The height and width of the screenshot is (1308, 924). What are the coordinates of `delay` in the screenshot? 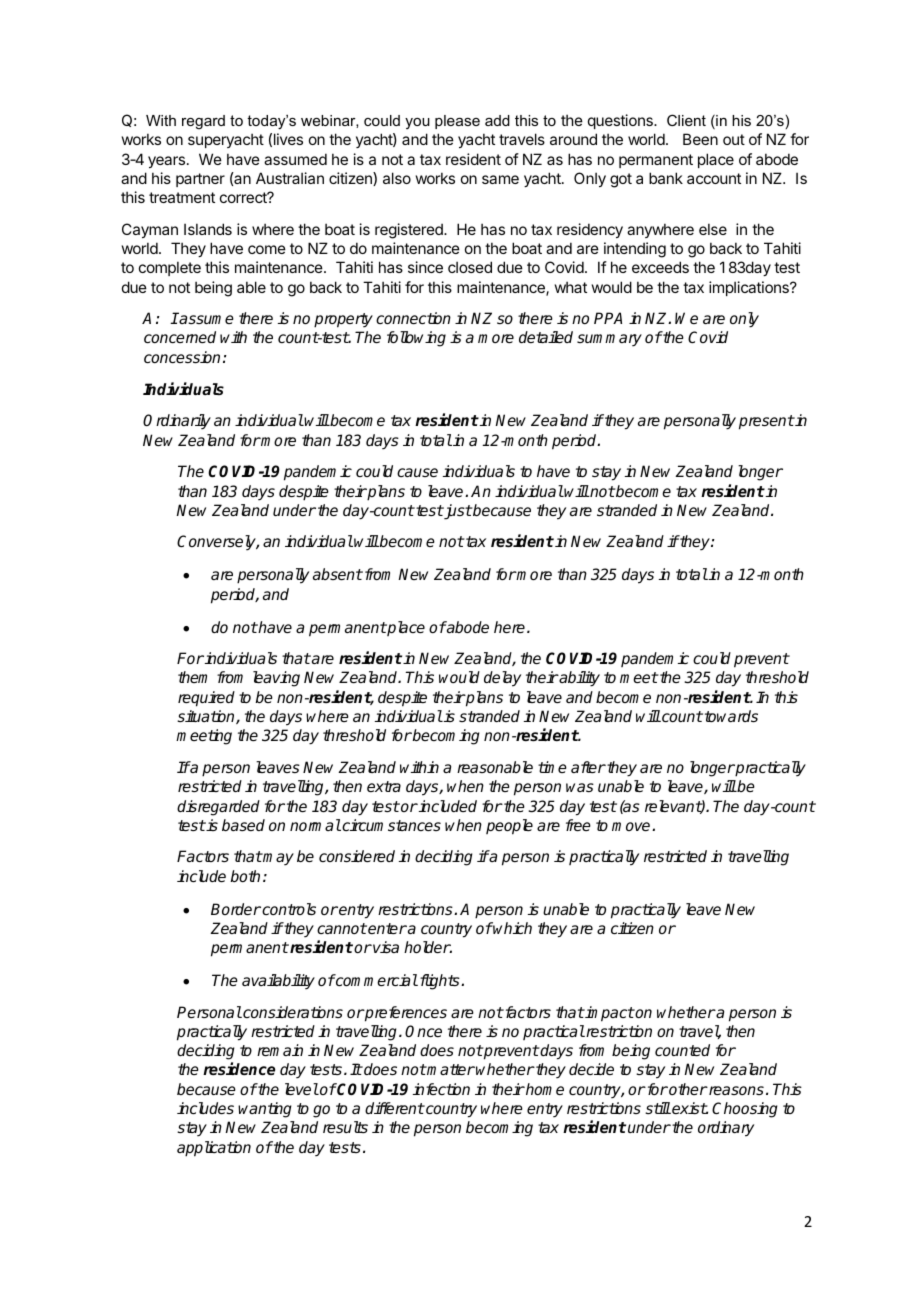 It's located at (502, 679).
